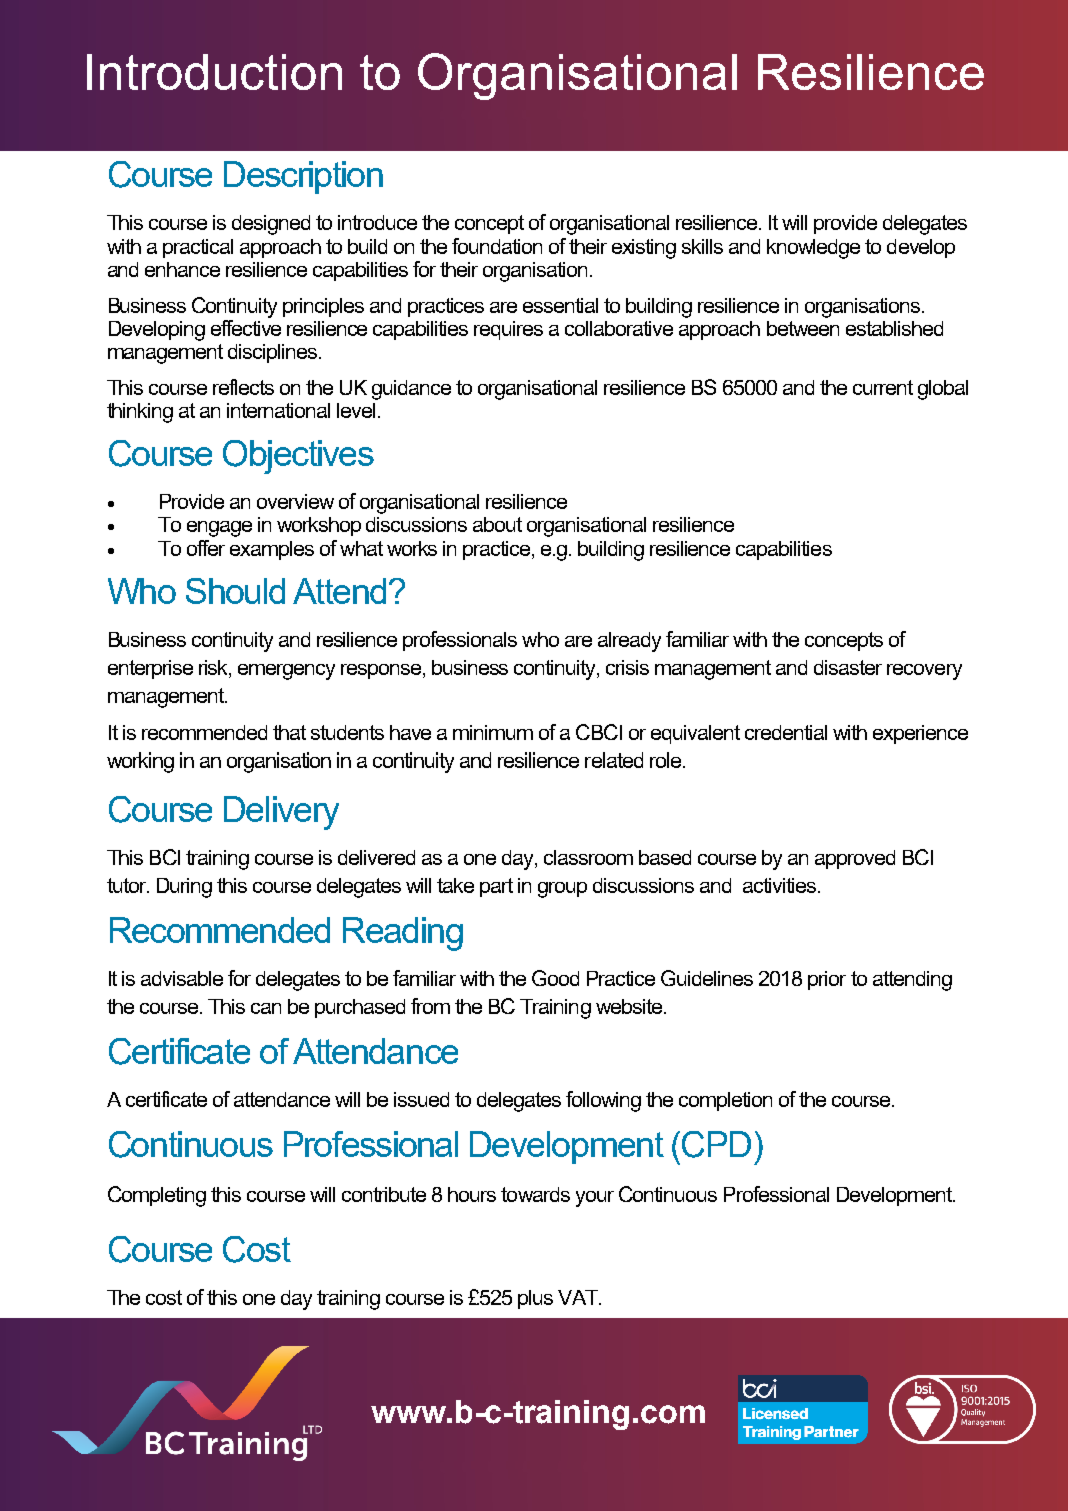  What do you see at coordinates (497, 246) in the page?
I see `foundation` at bounding box center [497, 246].
